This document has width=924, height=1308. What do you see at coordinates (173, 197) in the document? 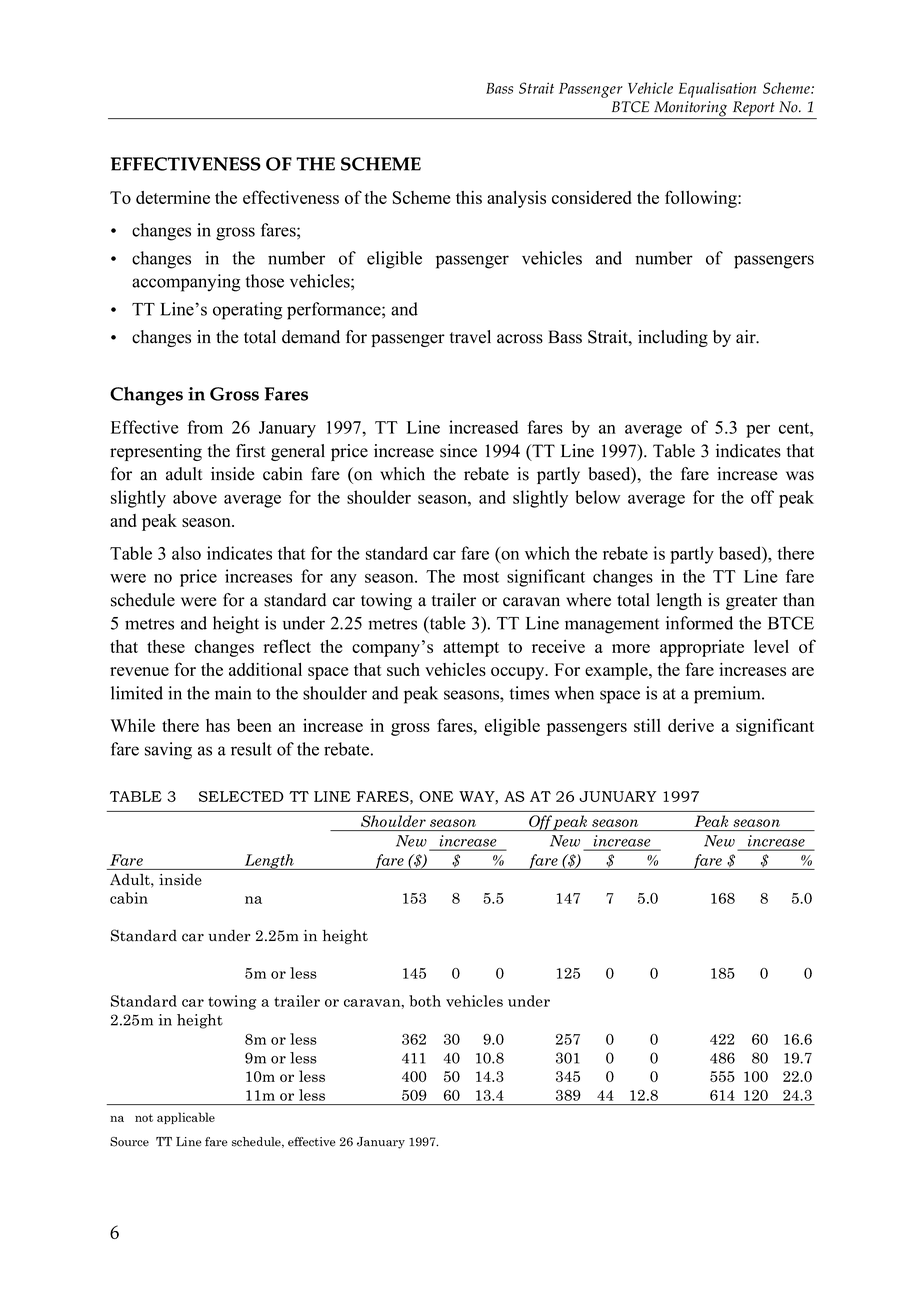
I see `determine` at bounding box center [173, 197].
